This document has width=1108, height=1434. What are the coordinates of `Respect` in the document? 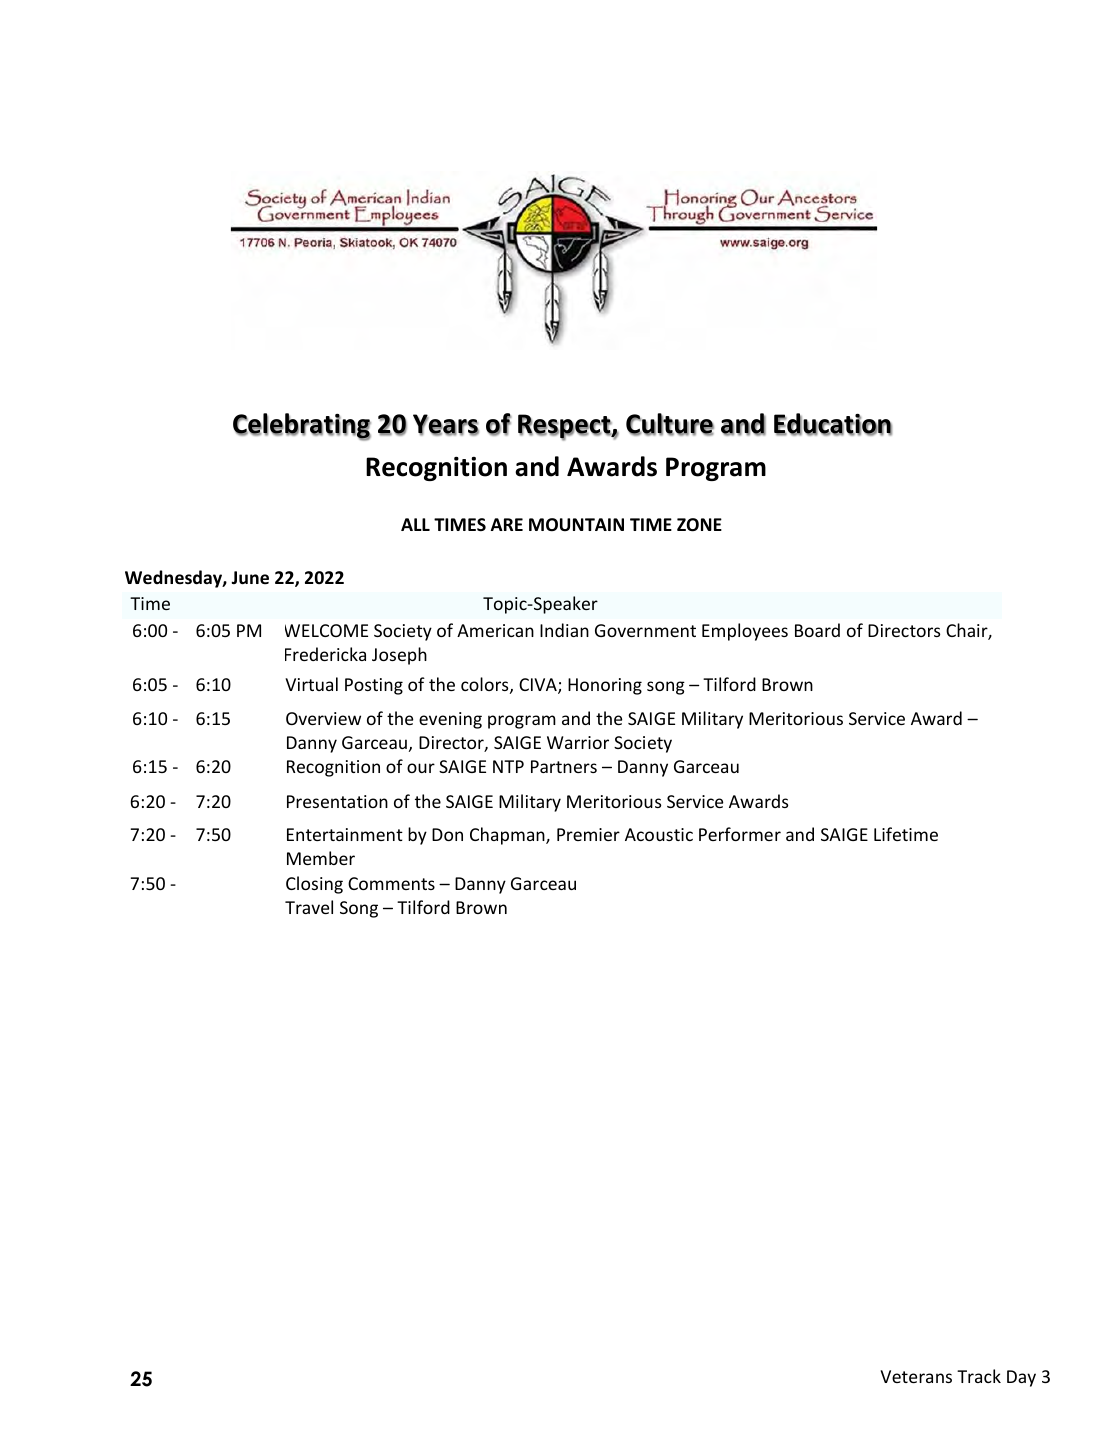 It's located at (565, 427).
